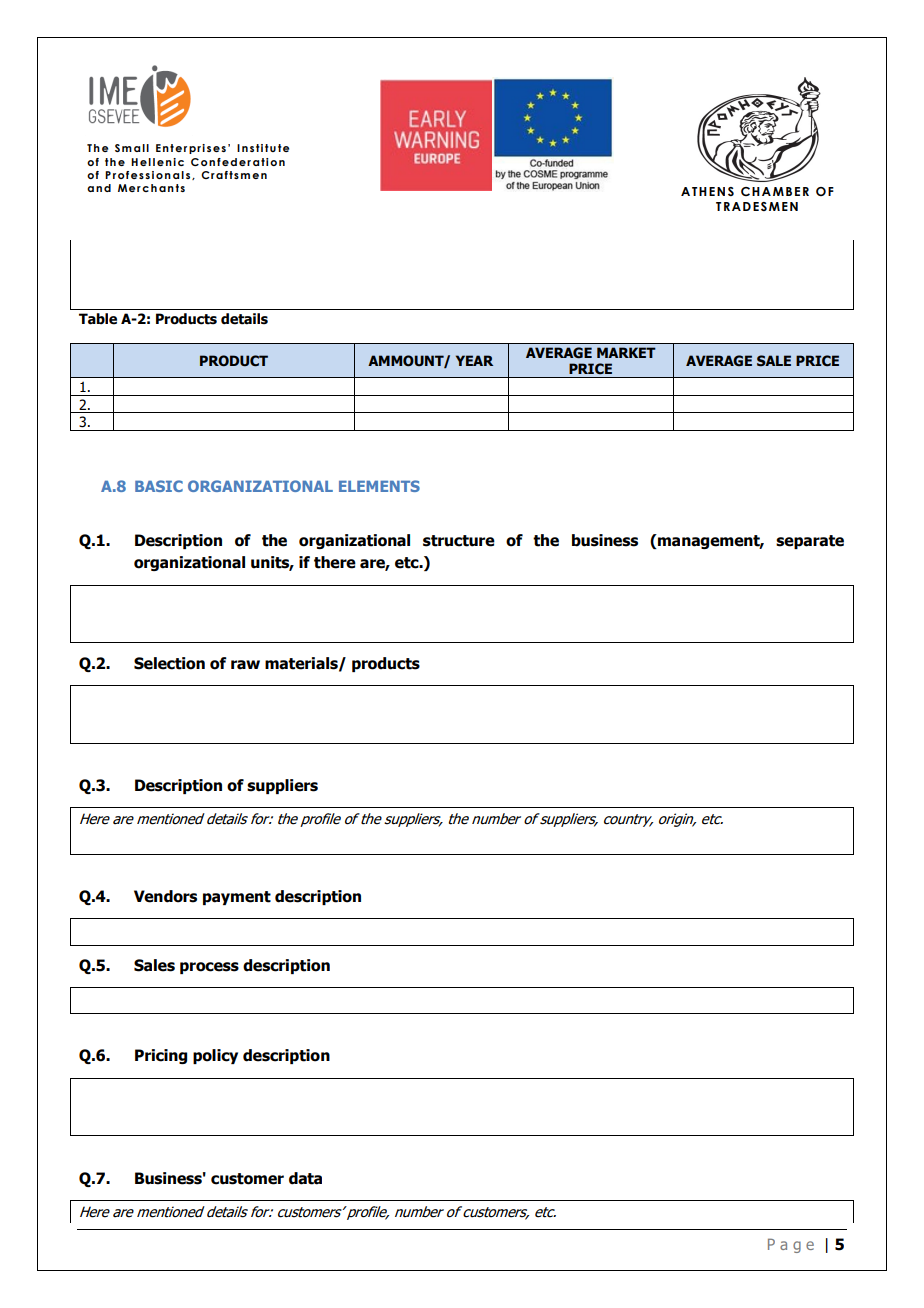  What do you see at coordinates (810, 542) in the screenshot?
I see `separate` at bounding box center [810, 542].
